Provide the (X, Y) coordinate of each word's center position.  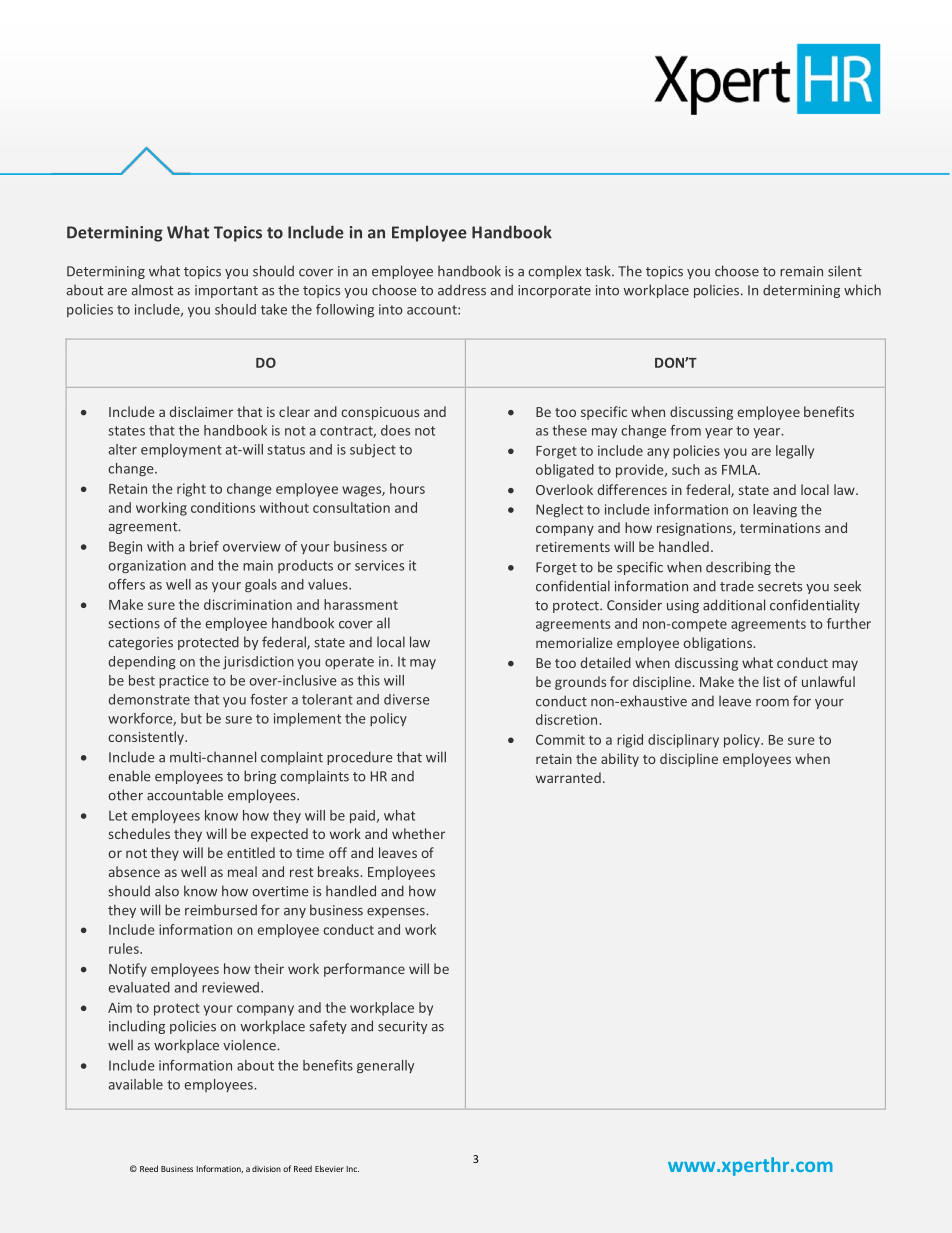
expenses (397, 913)
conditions (223, 507)
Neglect (559, 511)
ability (620, 760)
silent (845, 271)
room (772, 703)
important (226, 291)
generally (385, 1067)
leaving (775, 511)
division (266, 1168)
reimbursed (221, 910)
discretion (566, 719)
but (191, 718)
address (462, 290)
